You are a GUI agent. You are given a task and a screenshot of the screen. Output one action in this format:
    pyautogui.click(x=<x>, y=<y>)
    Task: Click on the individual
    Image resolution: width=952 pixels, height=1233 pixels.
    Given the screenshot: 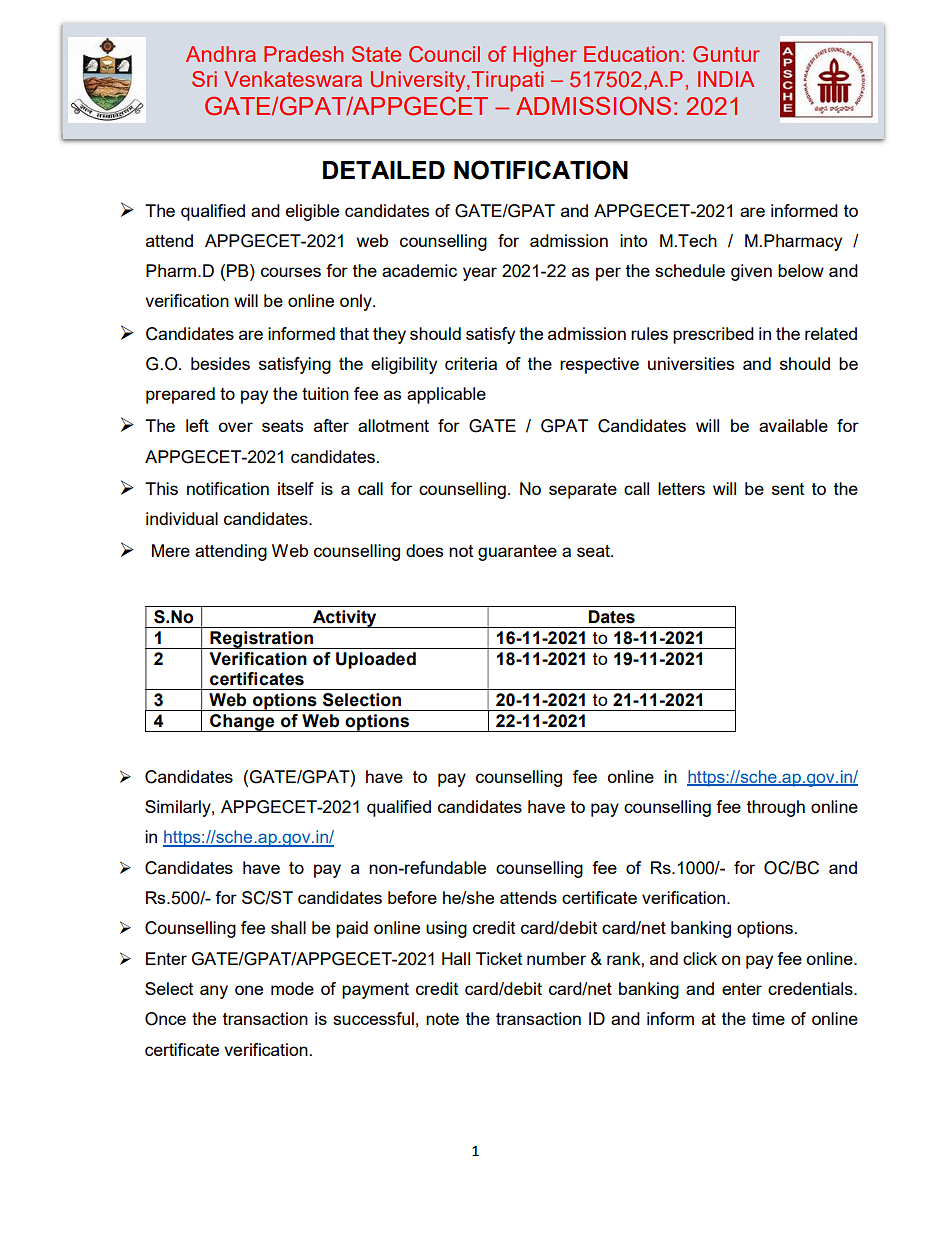 What is the action you would take?
    pyautogui.click(x=182, y=518)
